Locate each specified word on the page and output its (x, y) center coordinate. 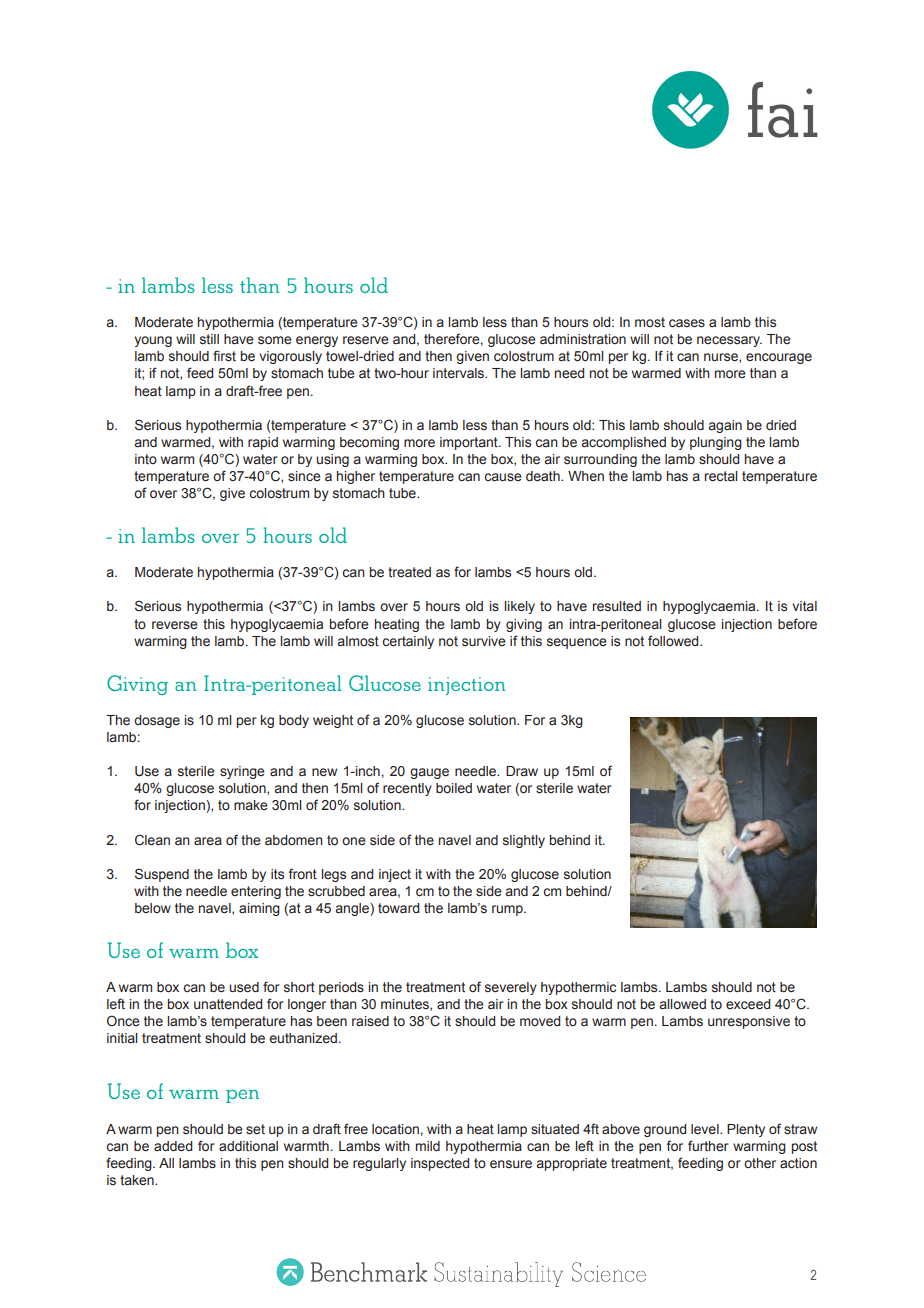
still (209, 339)
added (173, 1146)
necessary (729, 341)
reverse (175, 625)
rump (508, 910)
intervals (460, 373)
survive (484, 641)
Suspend (162, 875)
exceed (748, 1004)
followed (674, 641)
